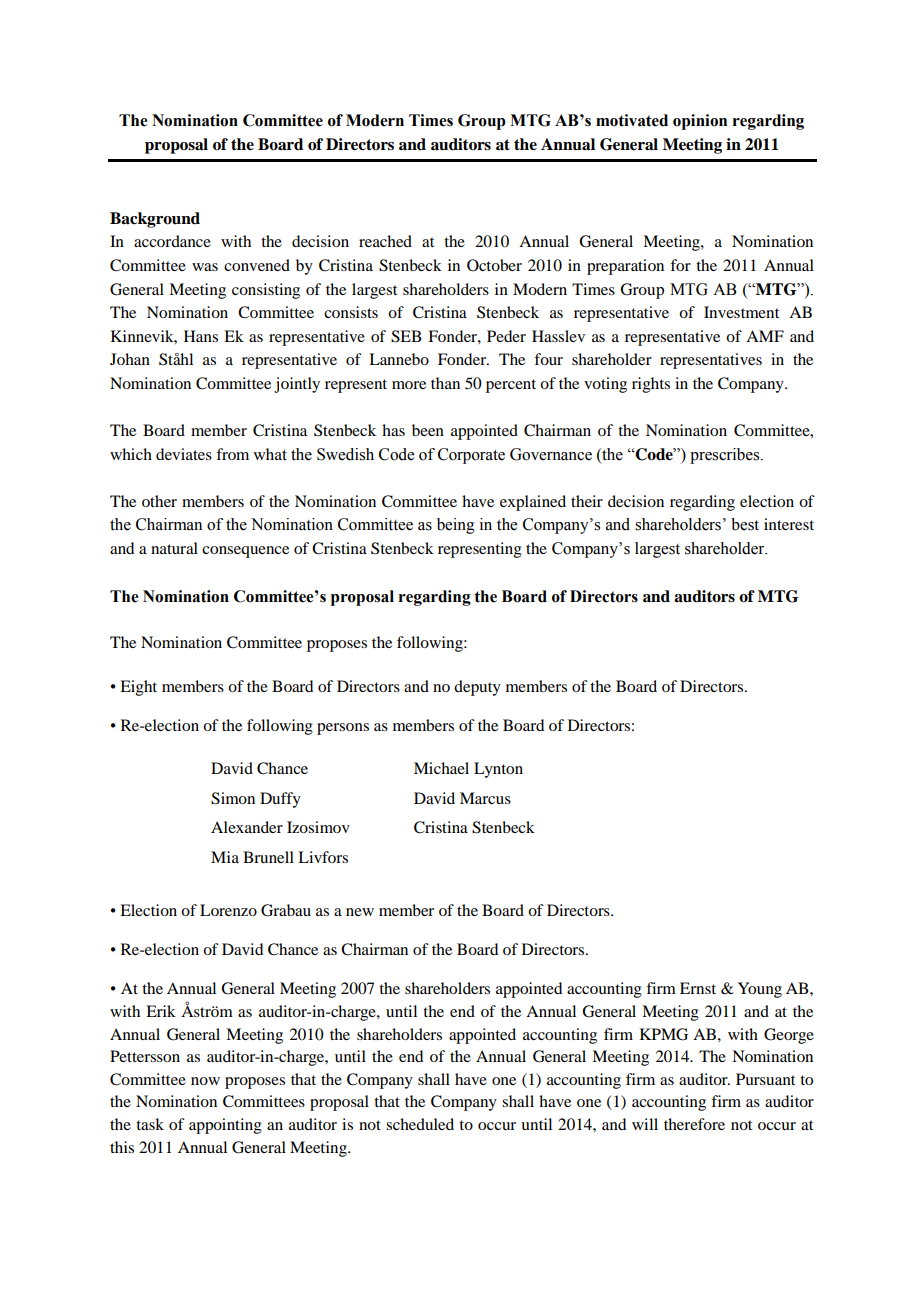 The width and height of the screenshot is (924, 1308). What do you see at coordinates (233, 798) in the screenshot?
I see `Simon` at bounding box center [233, 798].
